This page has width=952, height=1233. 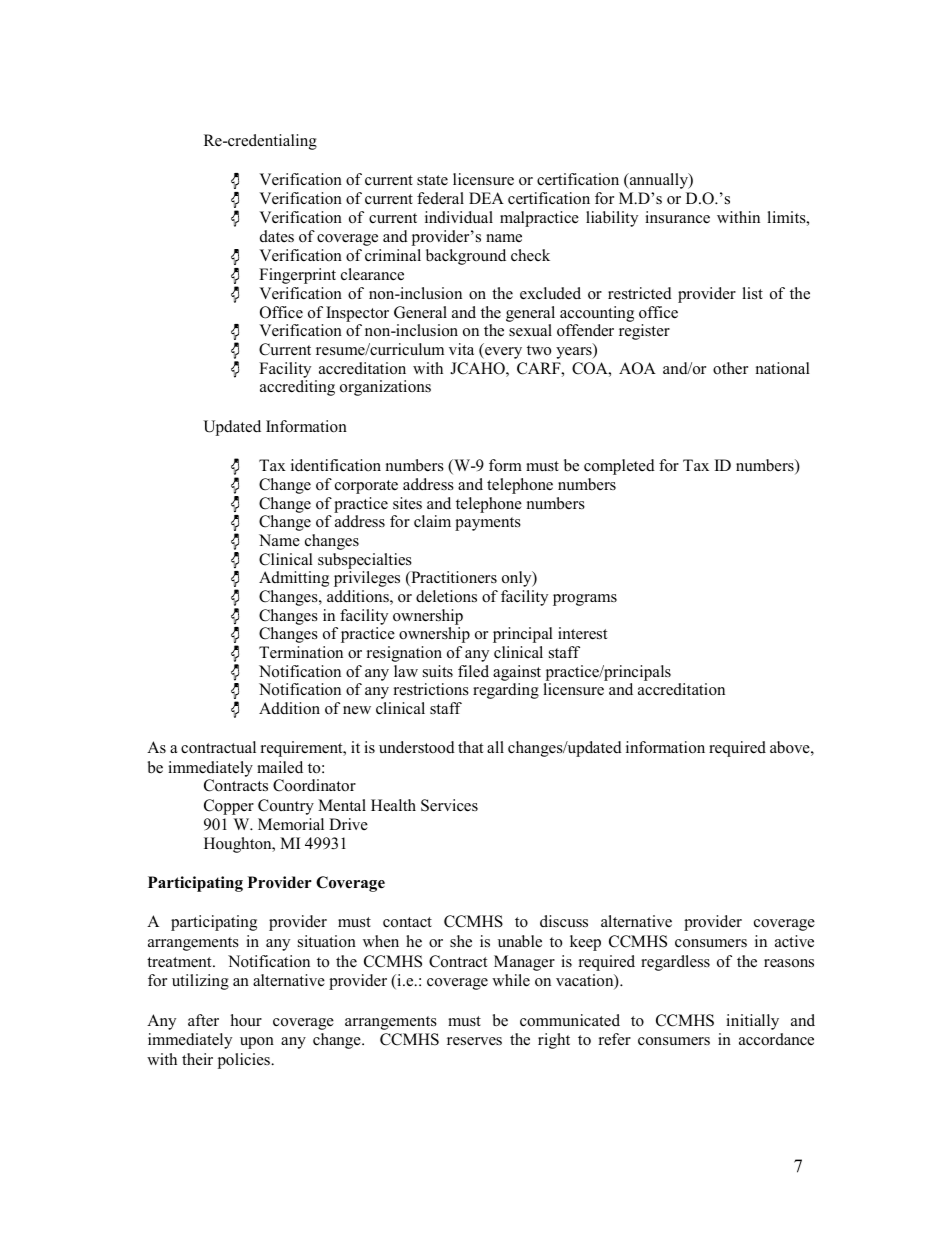 What do you see at coordinates (488, 524) in the page?
I see `payments` at bounding box center [488, 524].
